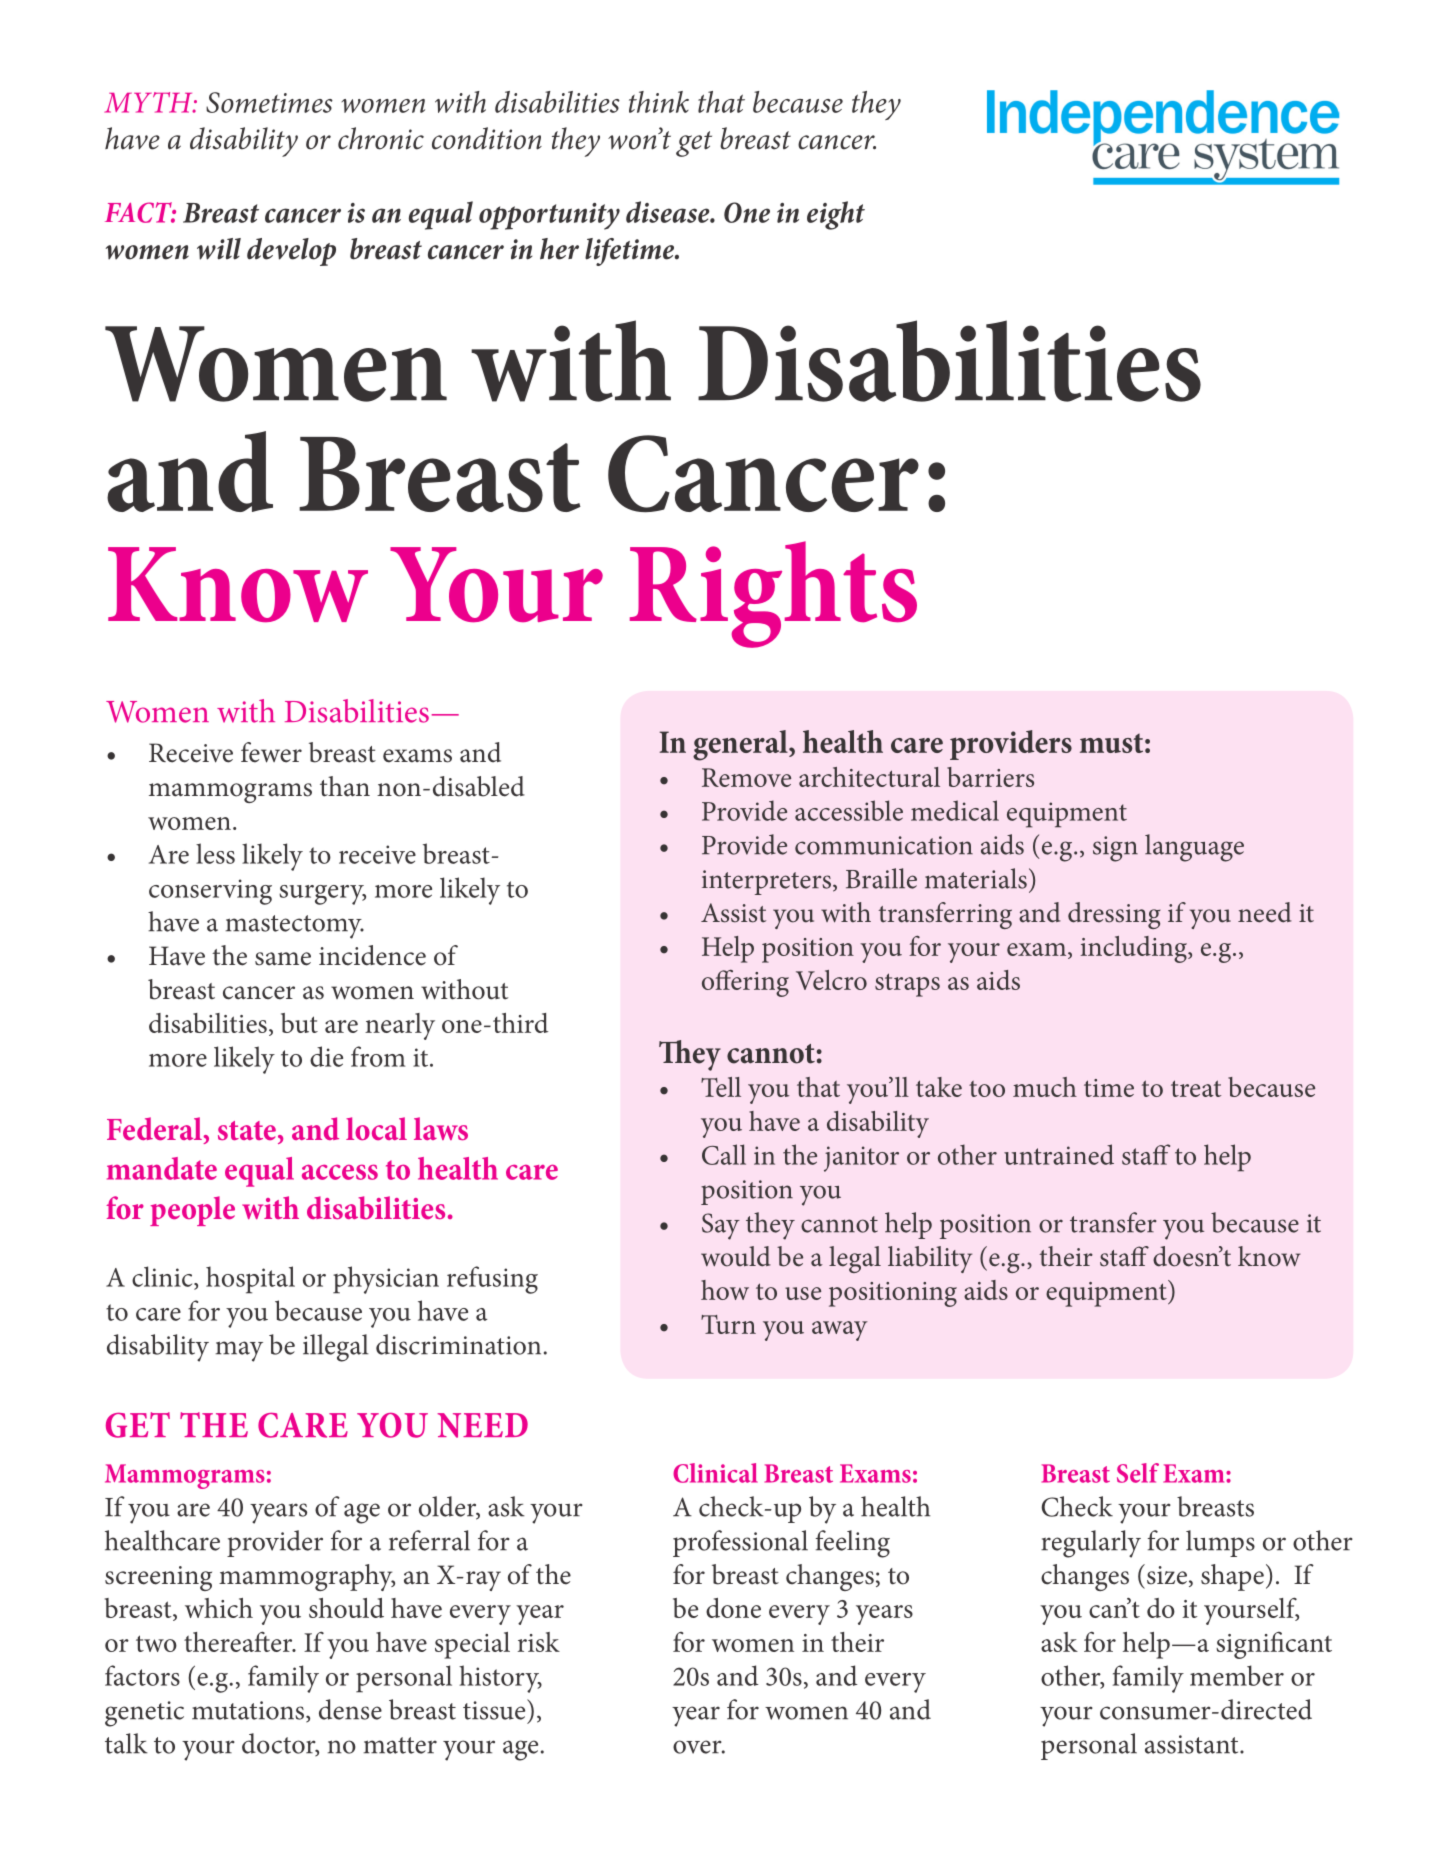 The height and width of the screenshot is (1861, 1438). I want to click on mastectomy, so click(294, 927).
